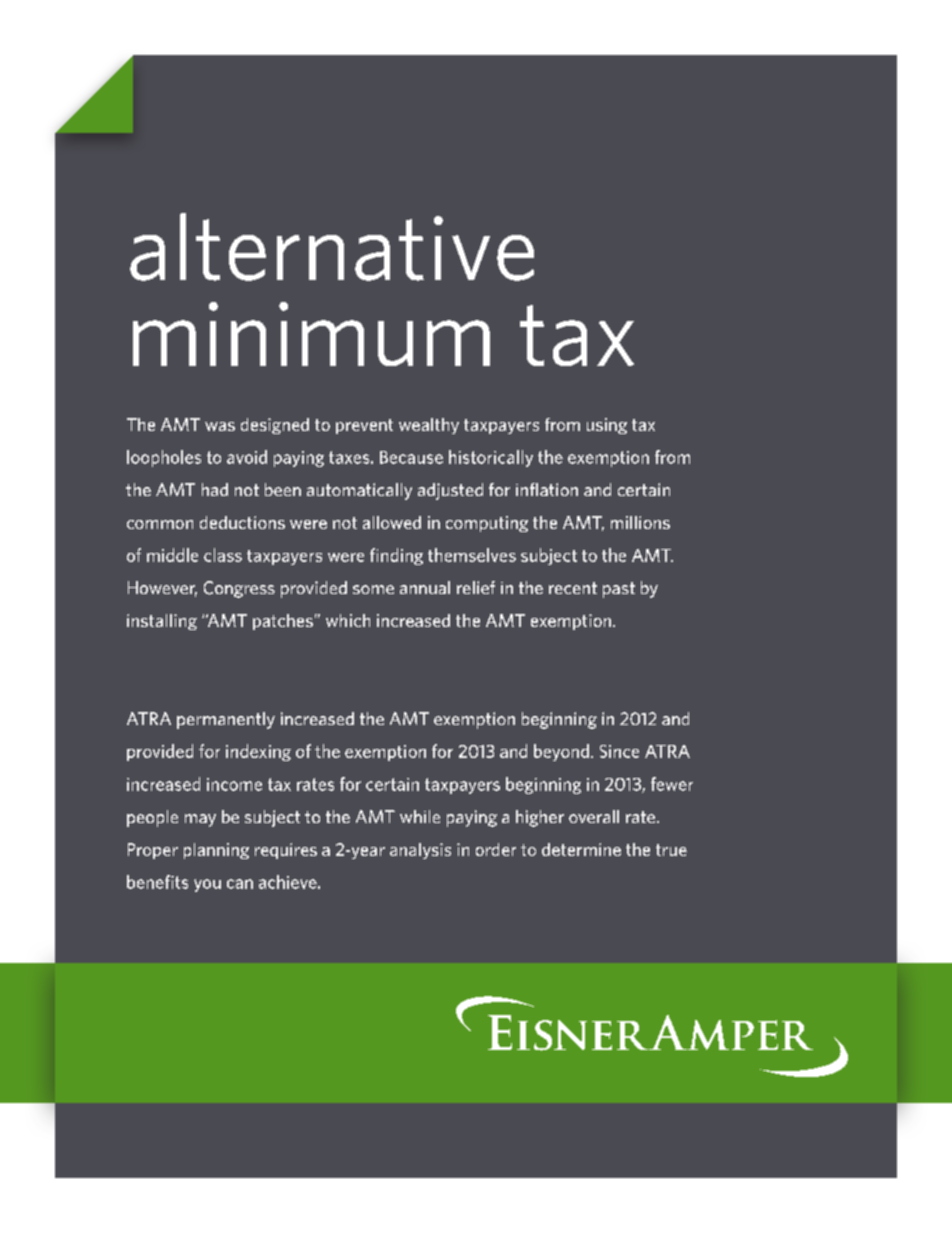 The height and width of the screenshot is (1233, 952). What do you see at coordinates (420, 851) in the screenshot?
I see `analysis` at bounding box center [420, 851].
